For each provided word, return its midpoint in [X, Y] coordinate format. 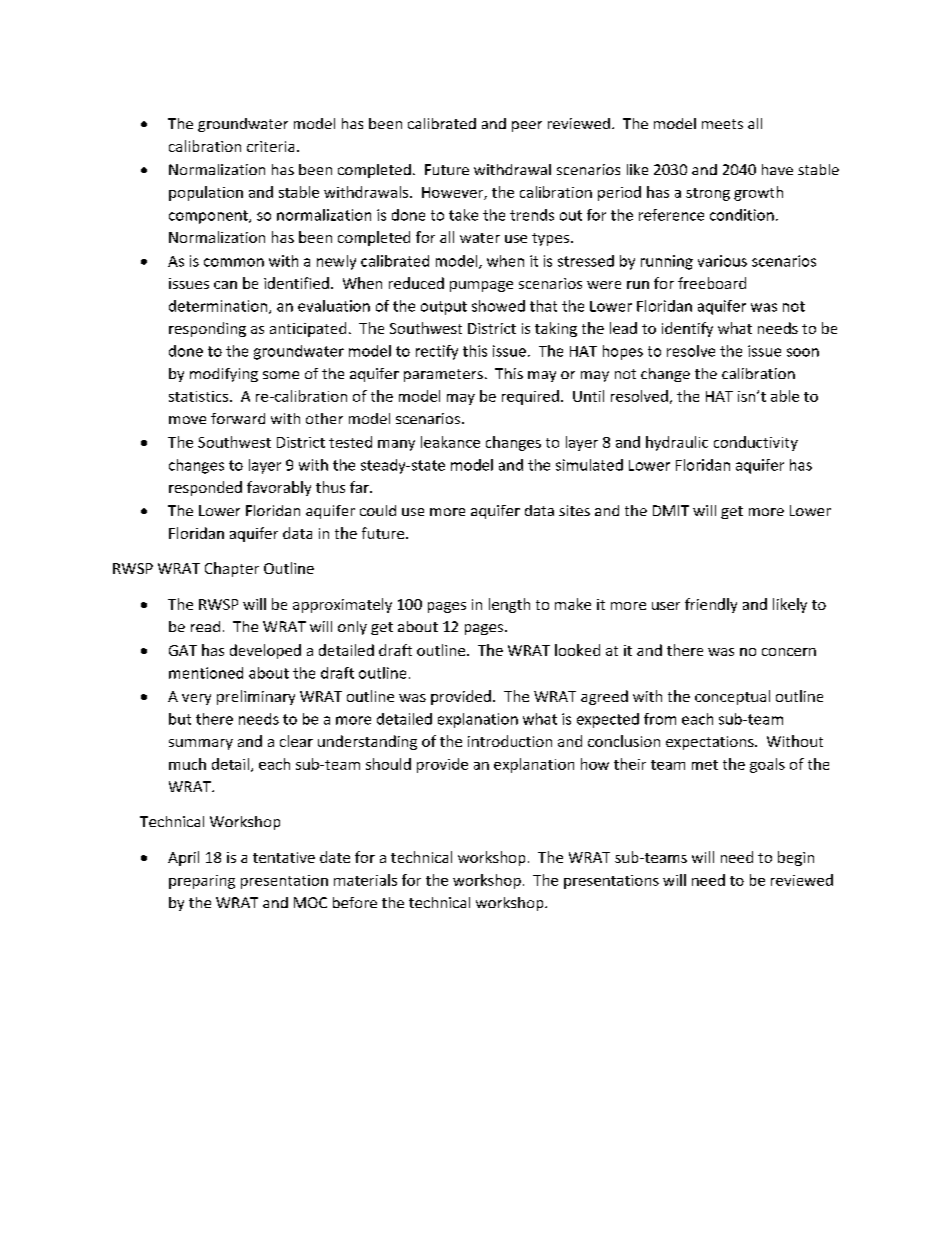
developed [265, 651]
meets [722, 124]
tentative [284, 857]
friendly [711, 605]
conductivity [756, 443]
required [530, 397]
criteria [270, 146]
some [281, 375]
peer [527, 126]
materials [365, 880]
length [509, 605]
